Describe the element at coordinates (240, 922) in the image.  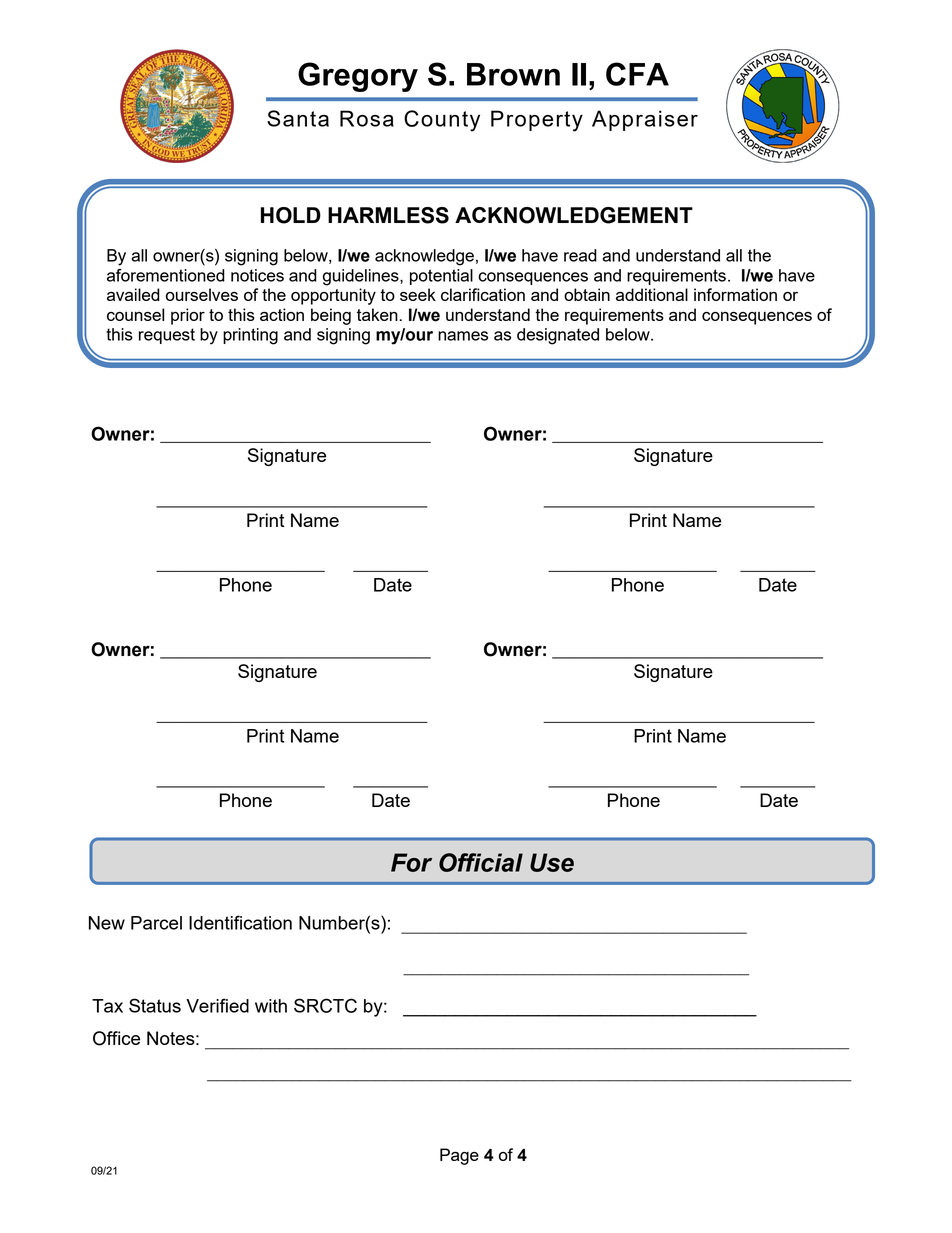
I see `Identification` at that location.
